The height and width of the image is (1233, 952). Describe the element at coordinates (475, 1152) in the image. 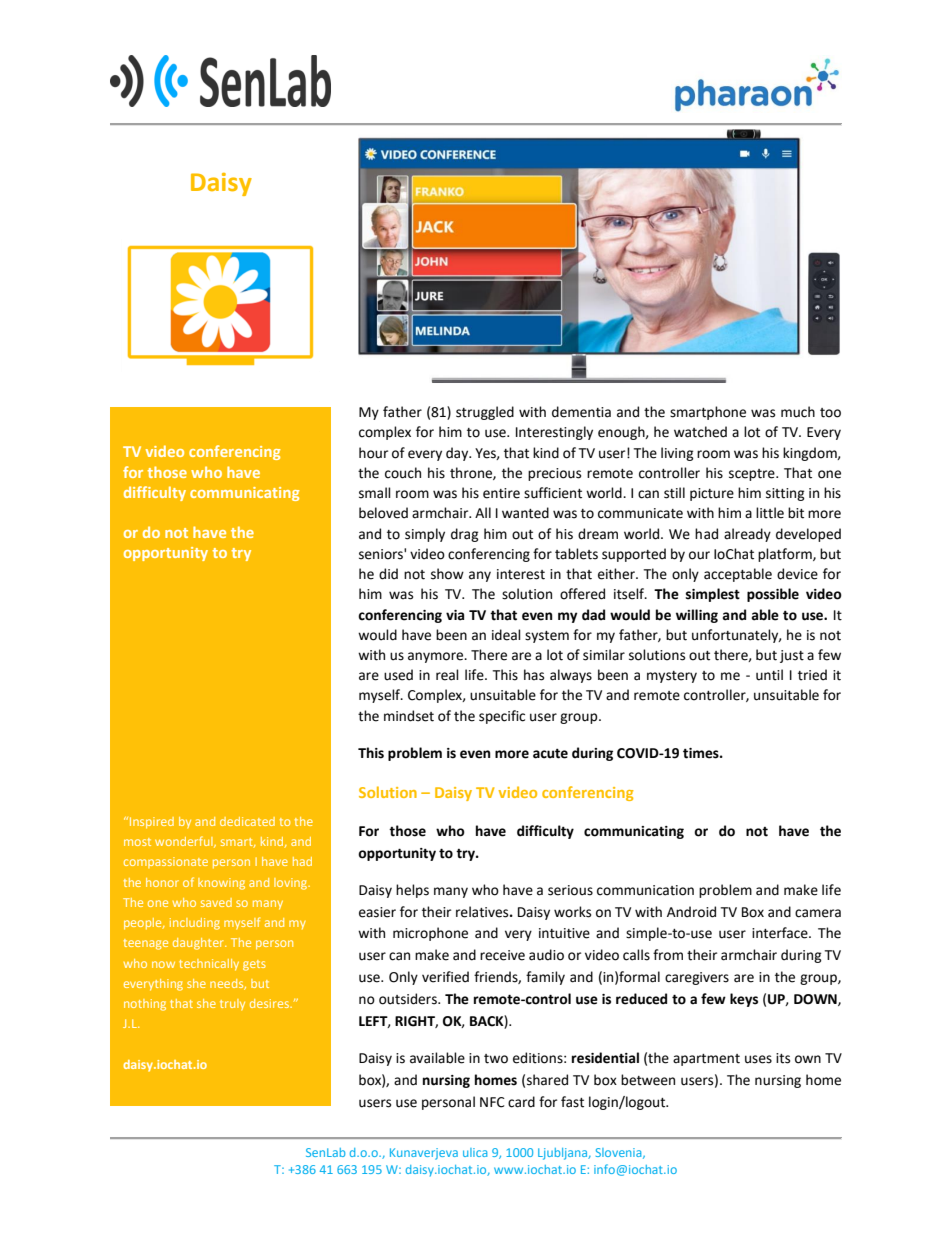

I see `ulica` at that location.
